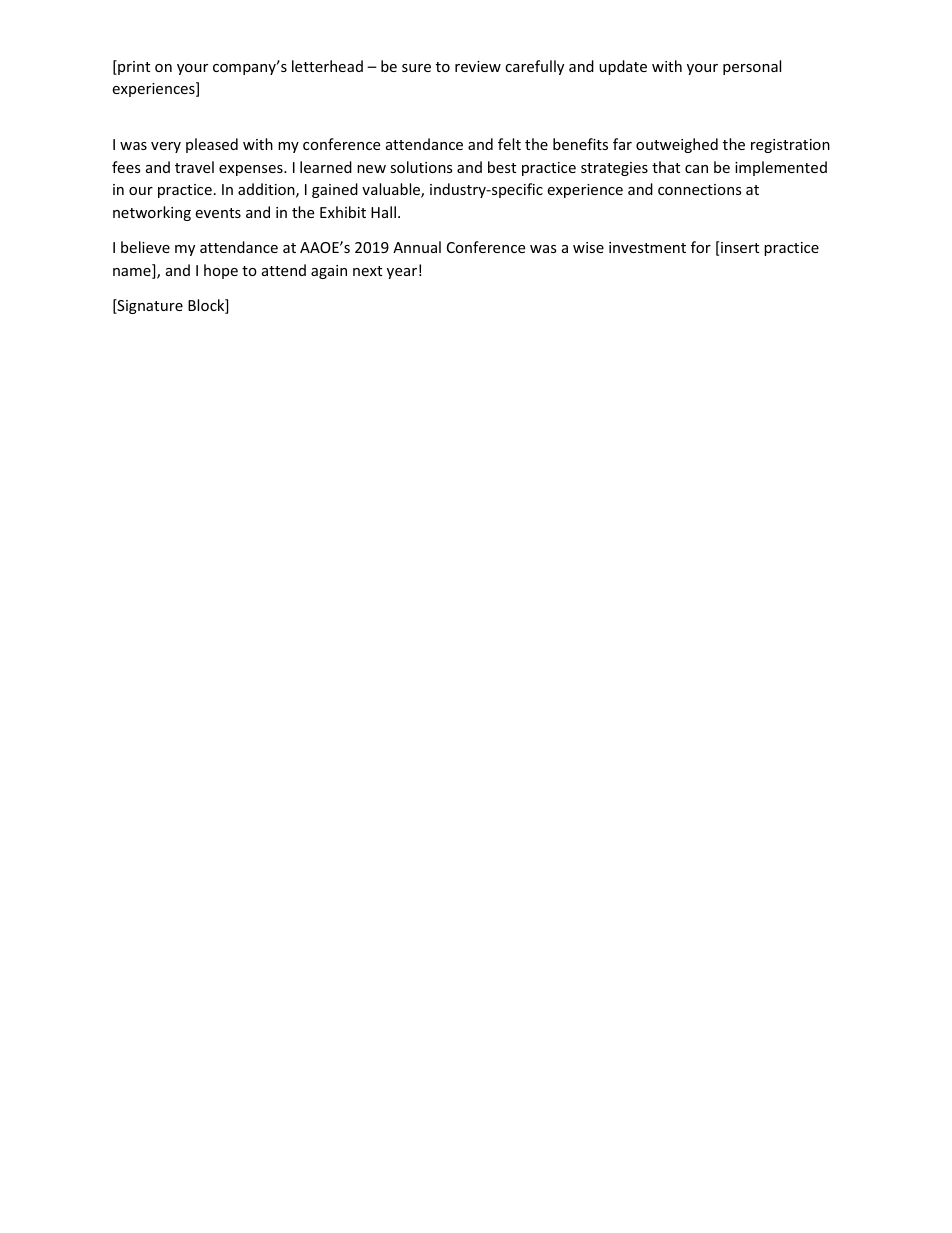  What do you see at coordinates (421, 167) in the screenshot?
I see `solutions` at bounding box center [421, 167].
